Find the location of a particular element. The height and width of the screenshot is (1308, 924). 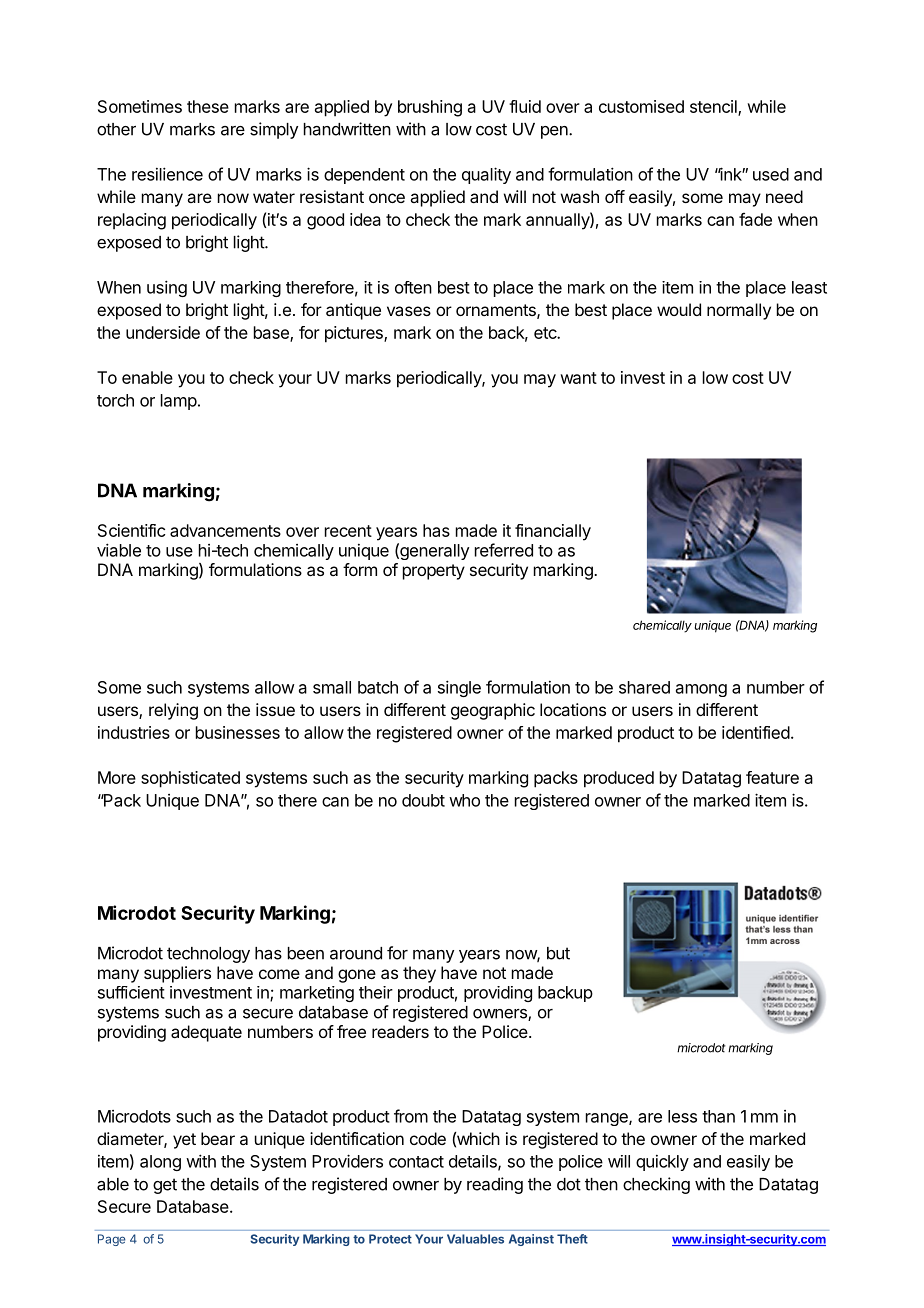

brushing is located at coordinates (430, 108).
